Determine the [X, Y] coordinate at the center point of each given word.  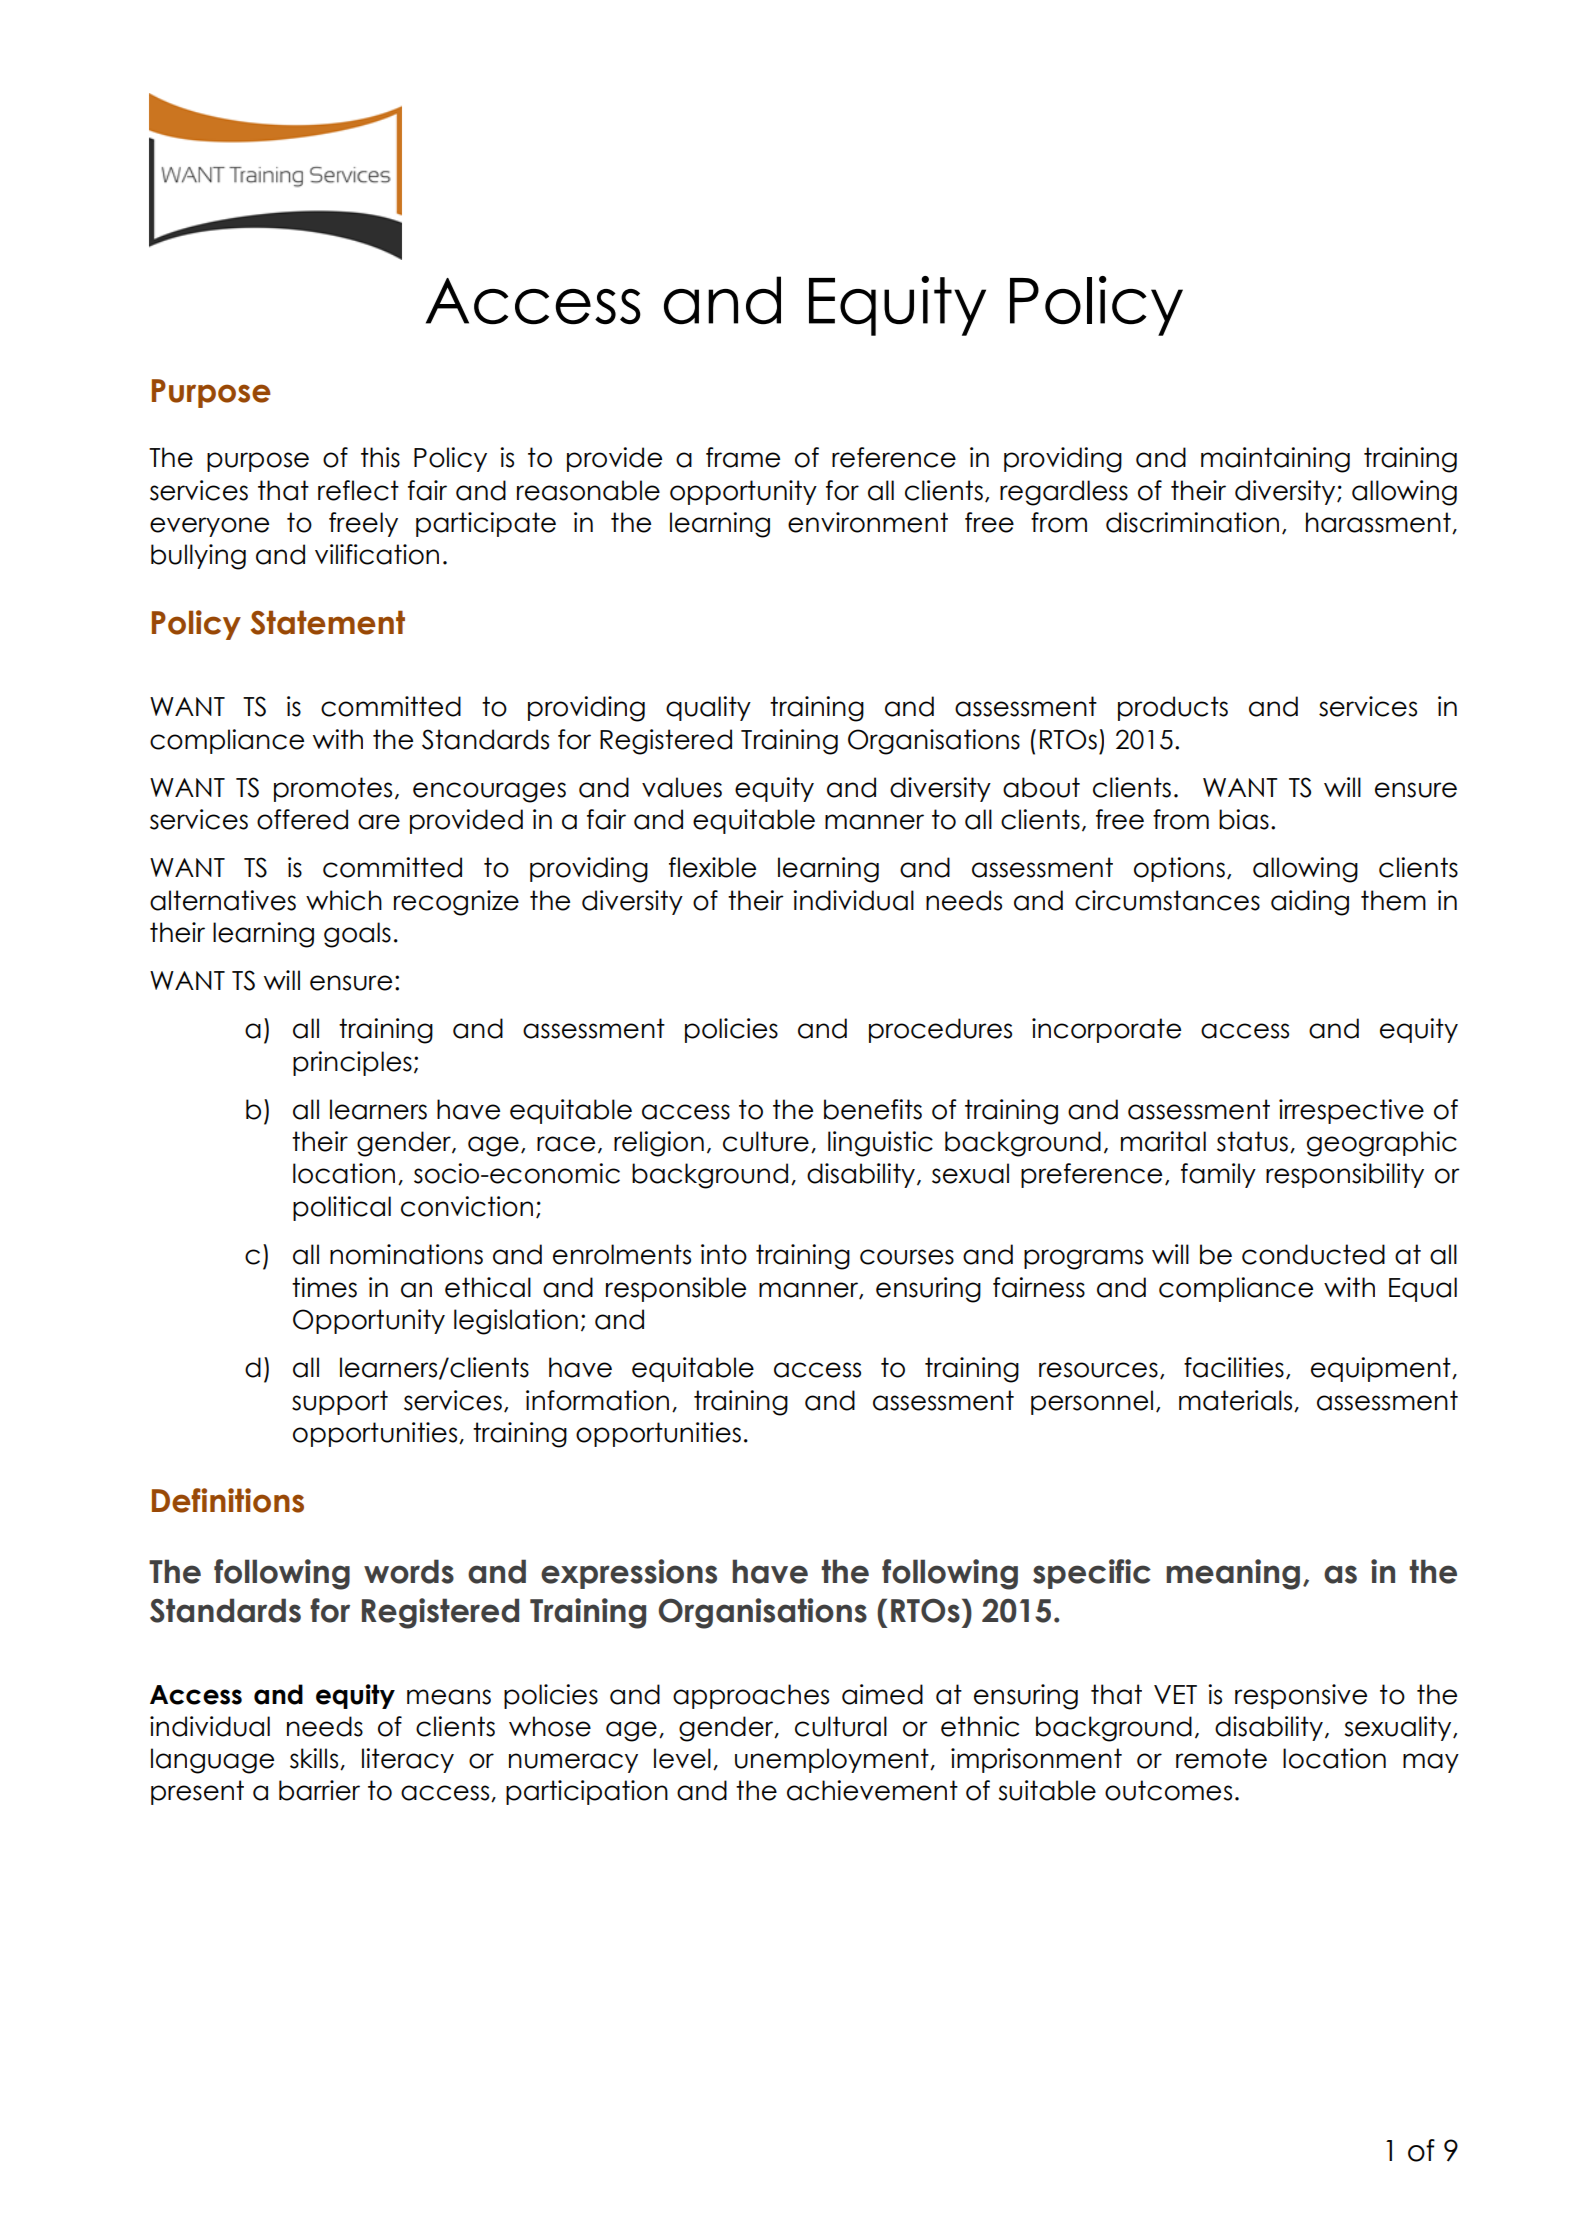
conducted [1313, 1254]
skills [315, 1759]
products [1173, 708]
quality [708, 708]
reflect [358, 490]
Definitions [228, 1500]
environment [868, 522]
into [724, 1254]
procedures [940, 1030]
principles [352, 1063]
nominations [406, 1254]
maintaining [1275, 460]
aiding [1310, 903]
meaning [1233, 1574]
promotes [333, 789]
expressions [629, 1574]
